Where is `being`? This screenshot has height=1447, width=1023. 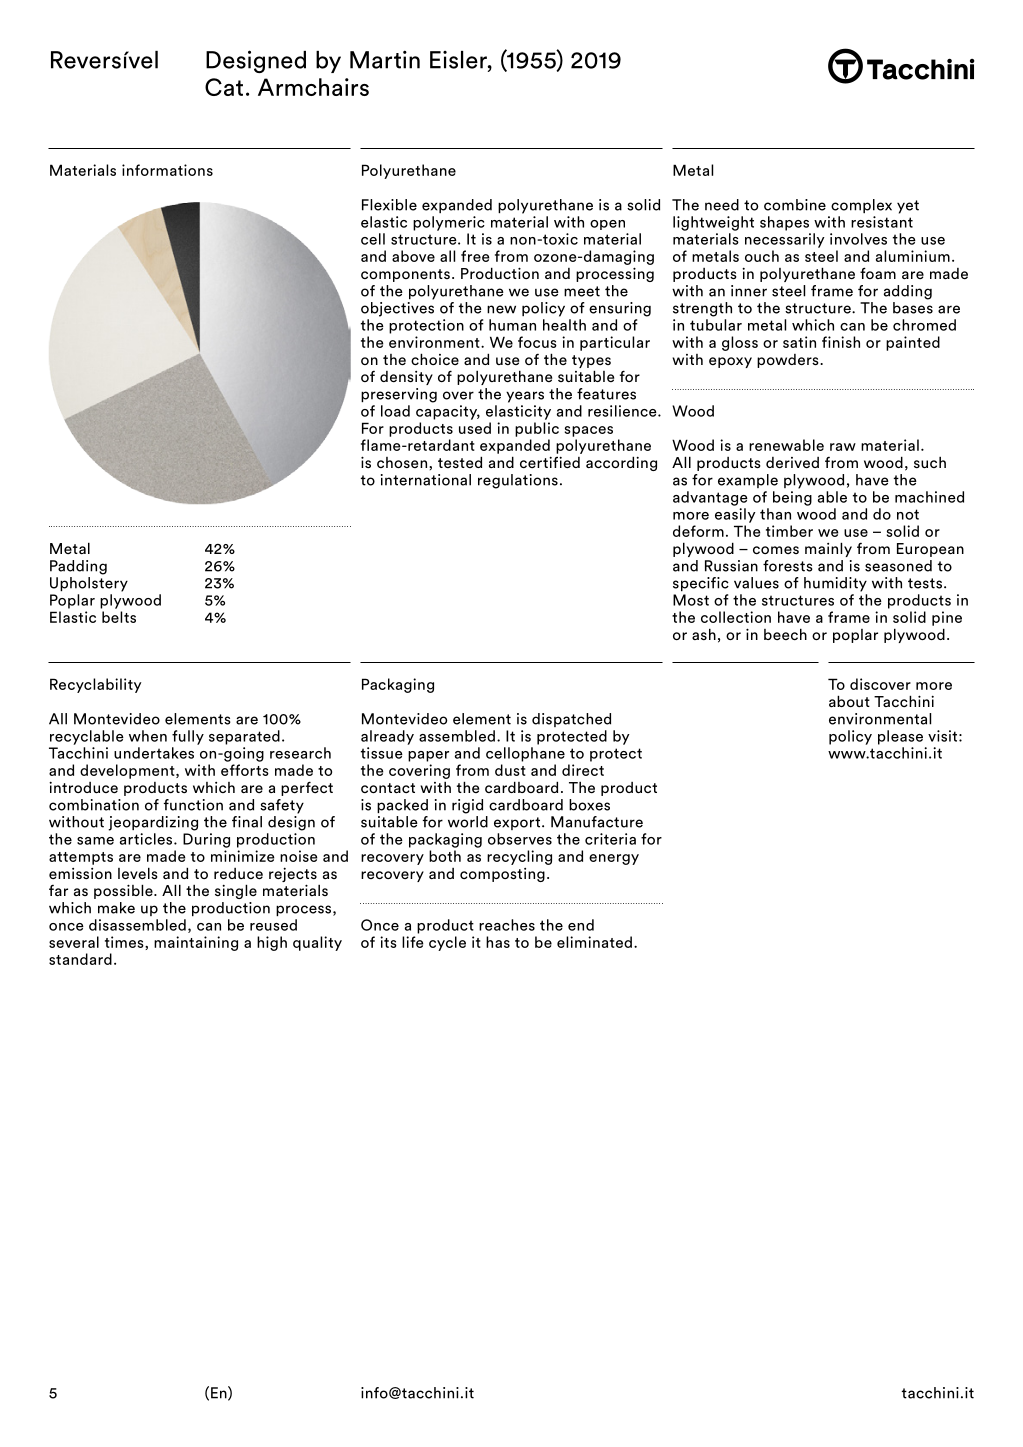
being is located at coordinates (792, 498).
